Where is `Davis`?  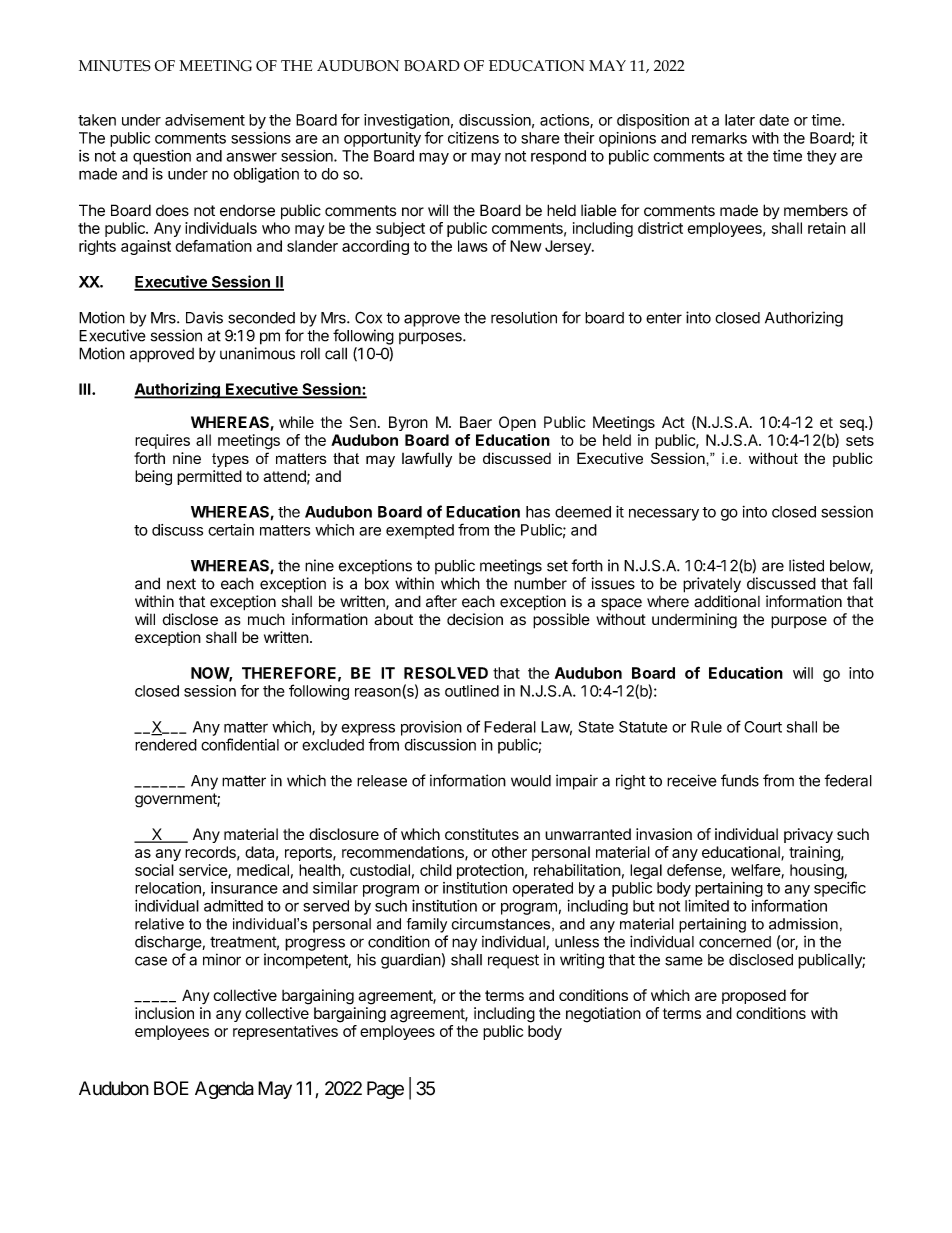 Davis is located at coordinates (204, 317).
